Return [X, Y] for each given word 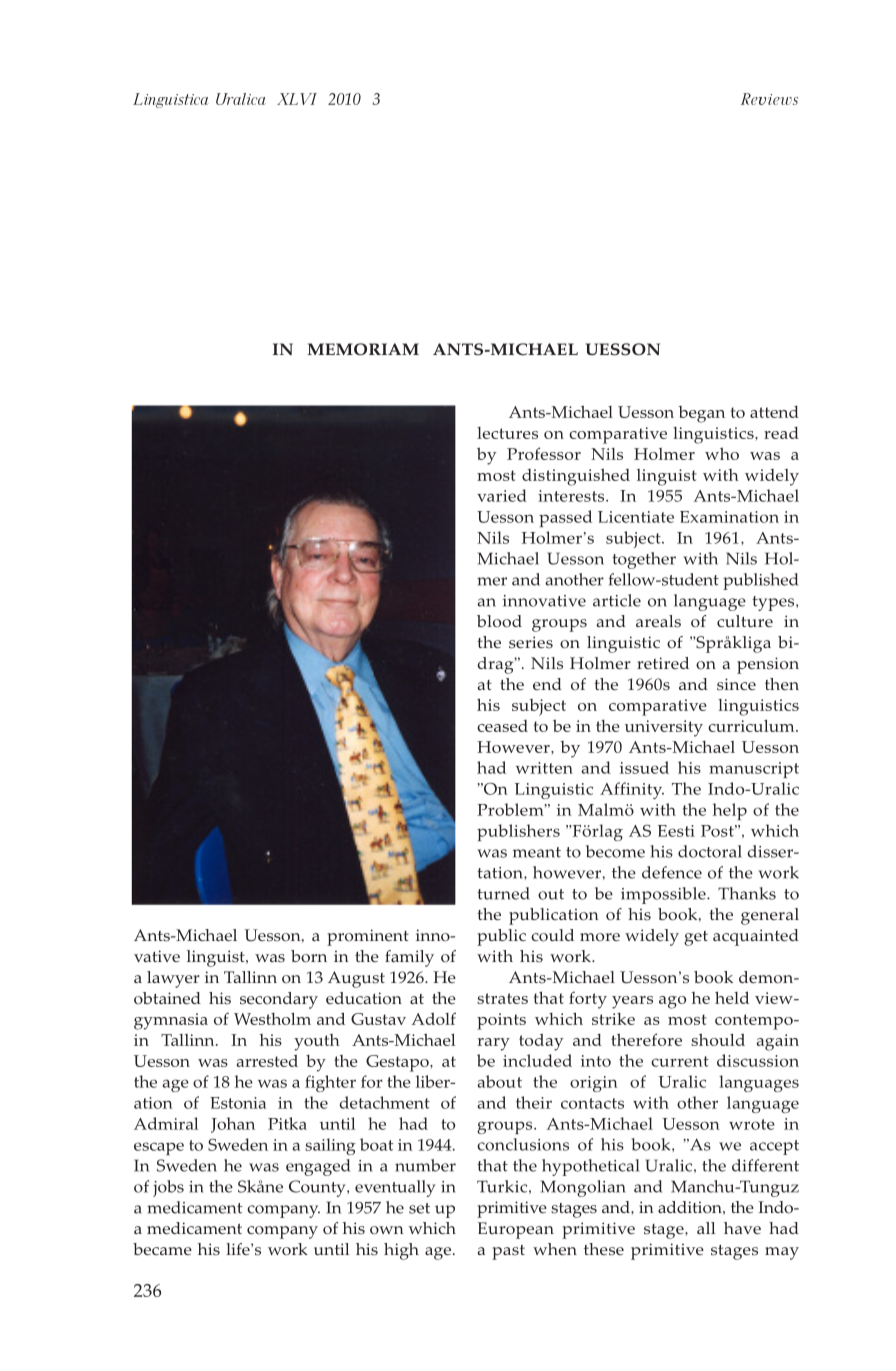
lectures [507, 433]
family [409, 958]
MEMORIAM [363, 349]
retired [663, 663]
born [309, 956]
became [162, 1249]
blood [499, 621]
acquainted [756, 937]
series [531, 642]
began [701, 414]
